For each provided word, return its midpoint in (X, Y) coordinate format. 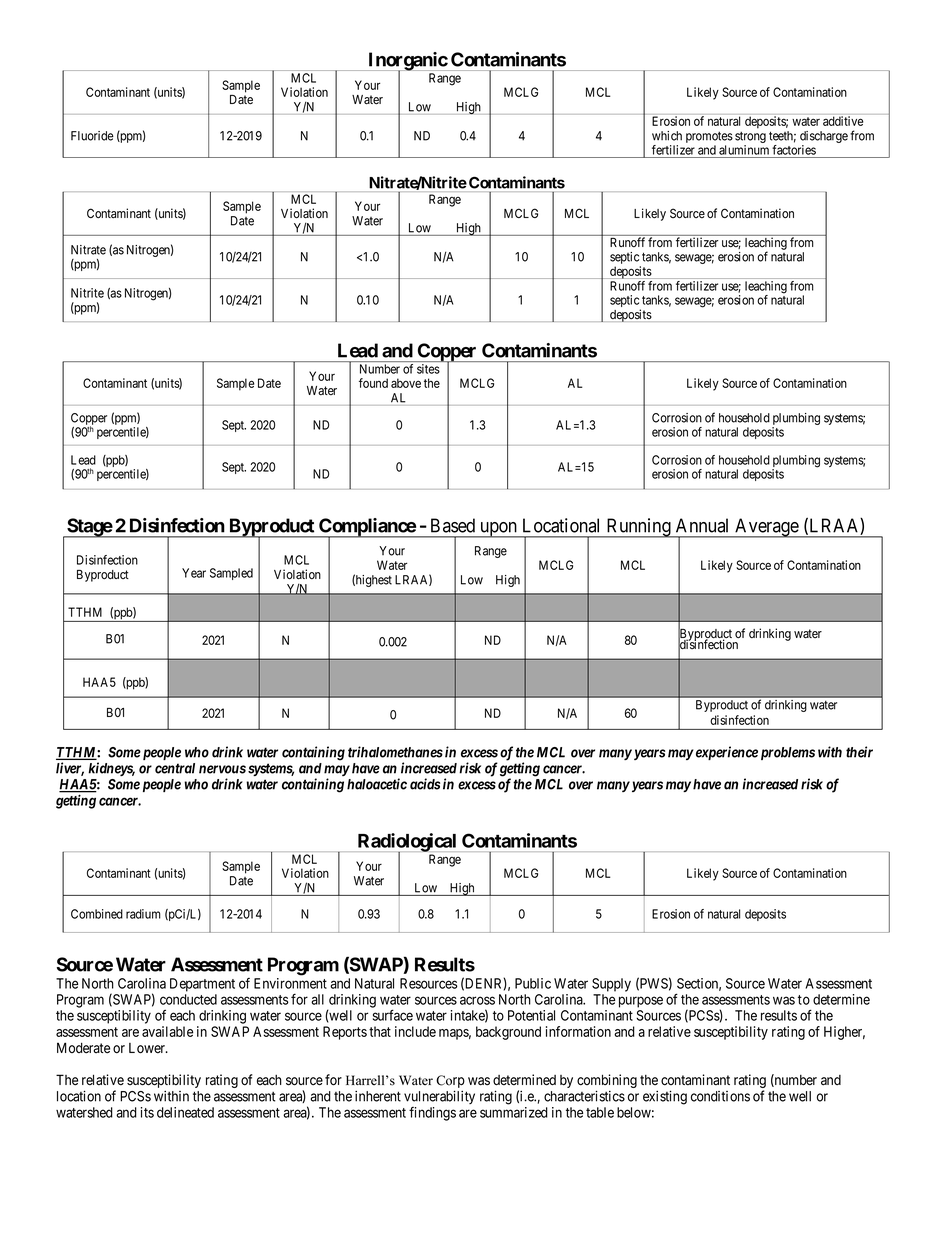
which (667, 136)
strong (750, 139)
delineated (185, 1112)
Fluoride (92, 136)
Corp (450, 1083)
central (175, 768)
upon (499, 530)
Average (766, 528)
